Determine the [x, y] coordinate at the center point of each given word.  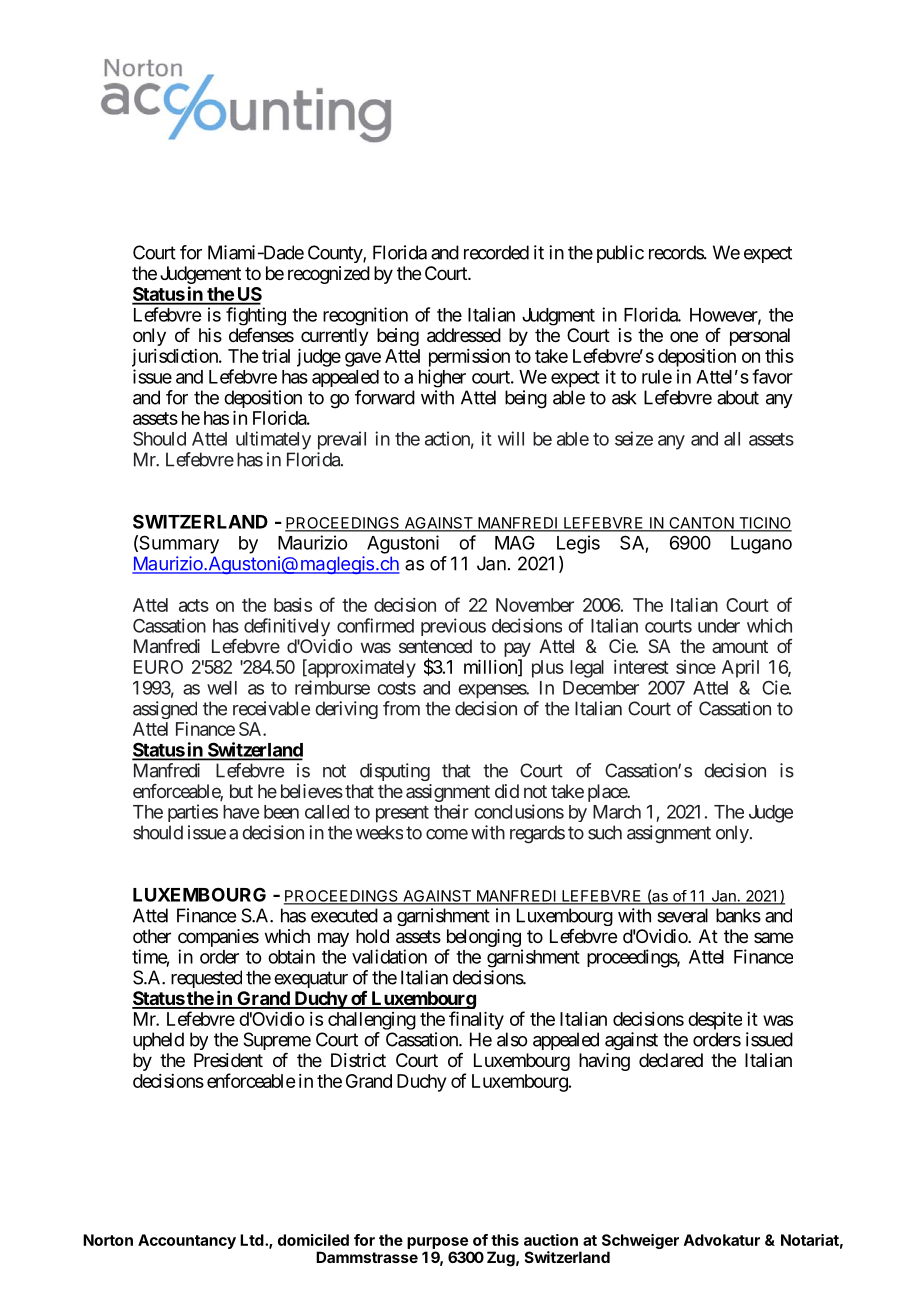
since [696, 667]
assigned [165, 710]
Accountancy [187, 1241]
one [684, 336]
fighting [256, 316]
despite [715, 1021]
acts [194, 605]
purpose [437, 1243]
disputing [395, 772]
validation [389, 956]
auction [551, 1240]
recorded [496, 252]
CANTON [701, 524]
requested [206, 980]
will [511, 438]
